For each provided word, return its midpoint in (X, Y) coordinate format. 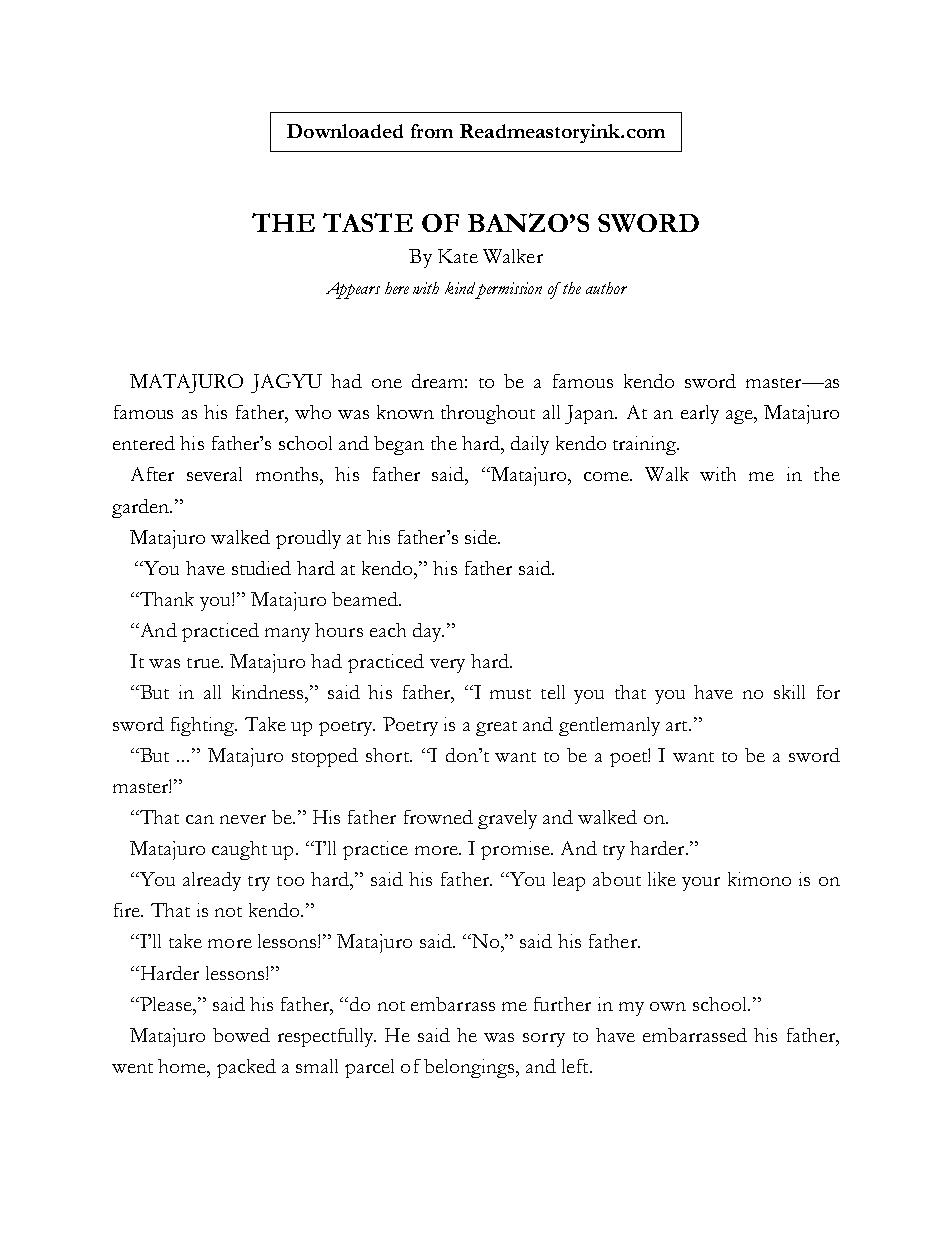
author (606, 288)
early (700, 414)
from (432, 131)
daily (530, 445)
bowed (241, 1035)
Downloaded (345, 131)
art (678, 726)
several (214, 474)
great (496, 728)
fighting (204, 726)
